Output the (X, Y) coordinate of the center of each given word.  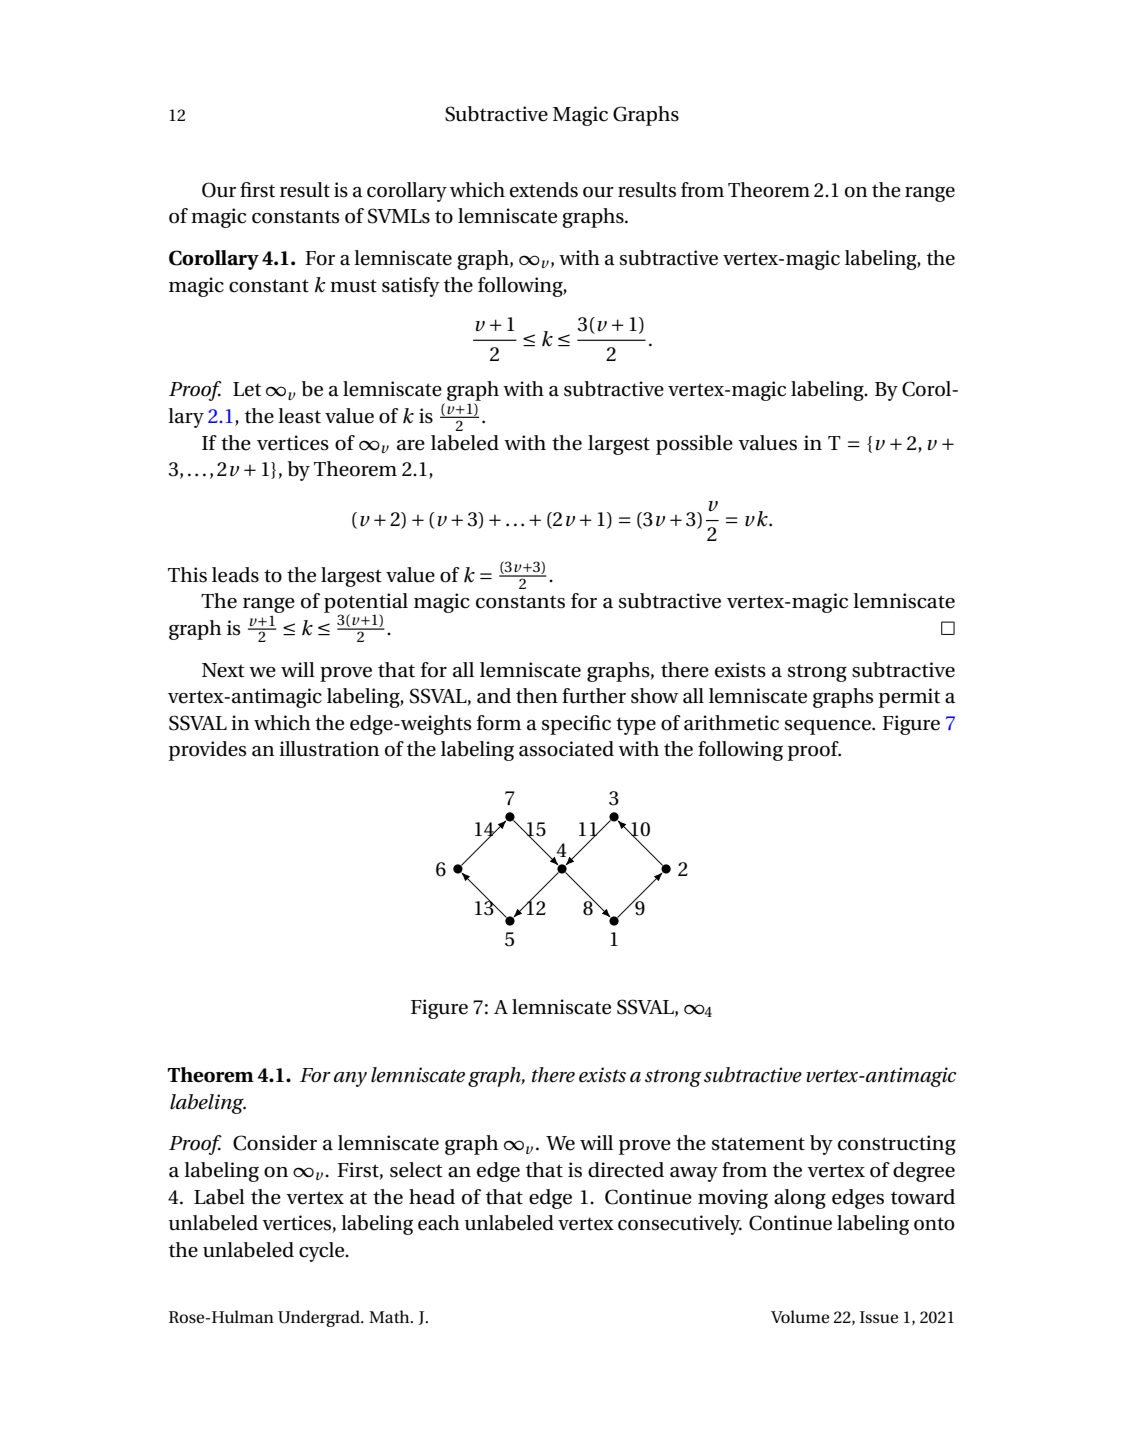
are (411, 445)
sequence (829, 727)
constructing (897, 1145)
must (353, 286)
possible (694, 445)
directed (626, 1170)
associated (566, 749)
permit (909, 698)
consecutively (680, 1225)
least (299, 416)
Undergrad (320, 1318)
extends (544, 190)
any (350, 1079)
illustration (329, 749)
